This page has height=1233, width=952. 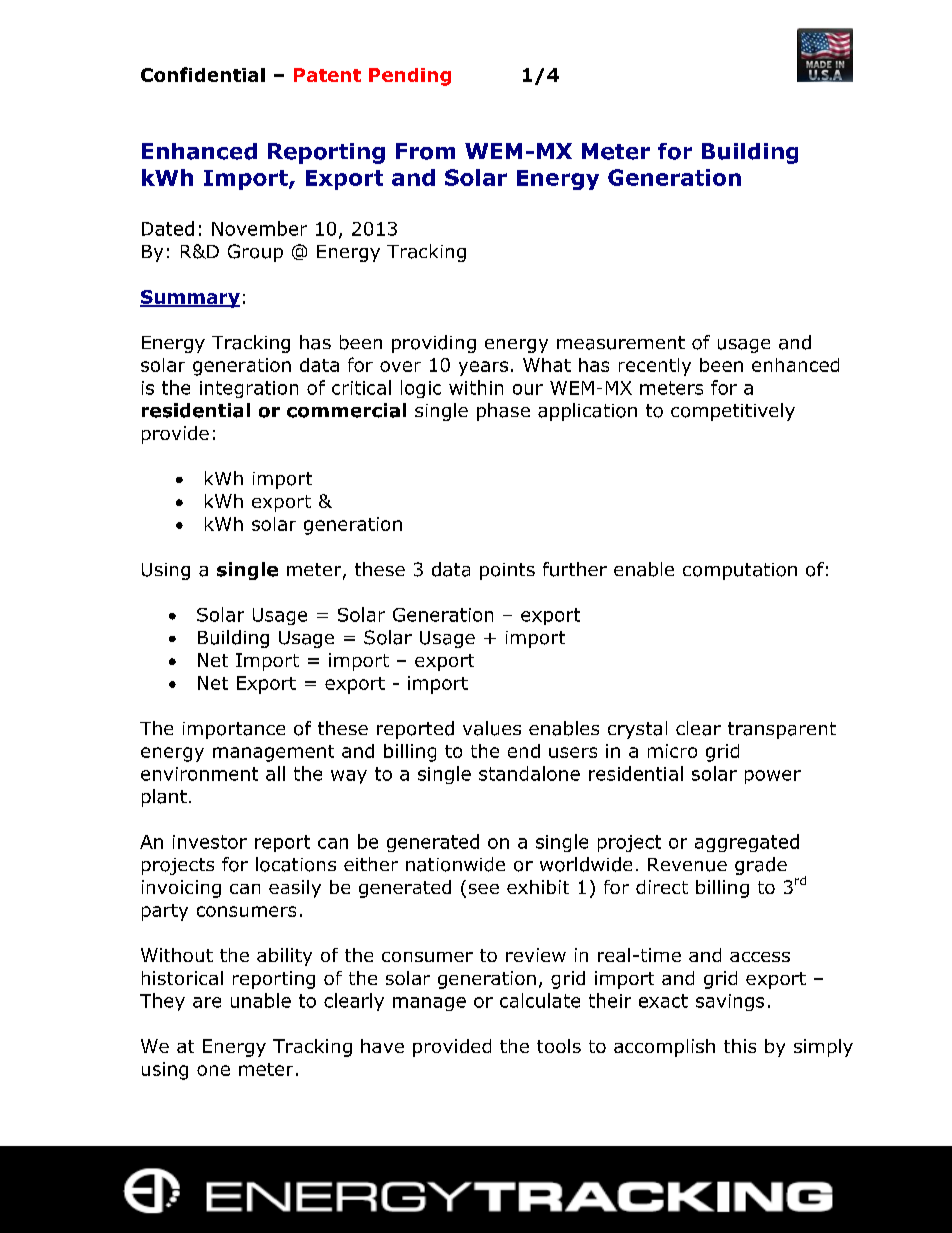 I want to click on unable, so click(x=261, y=1000).
